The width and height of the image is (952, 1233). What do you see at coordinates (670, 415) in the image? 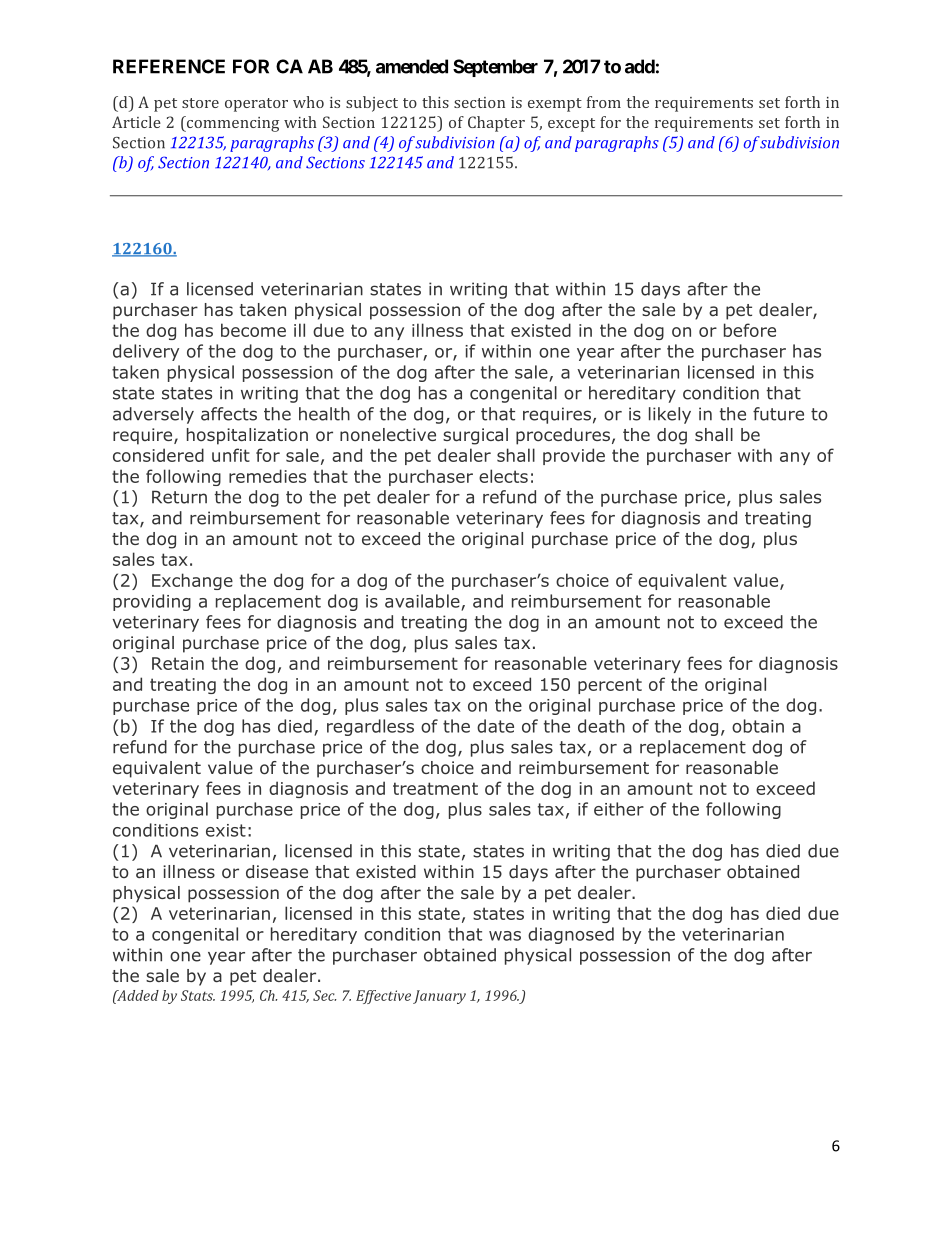
I see `likely` at bounding box center [670, 415].
